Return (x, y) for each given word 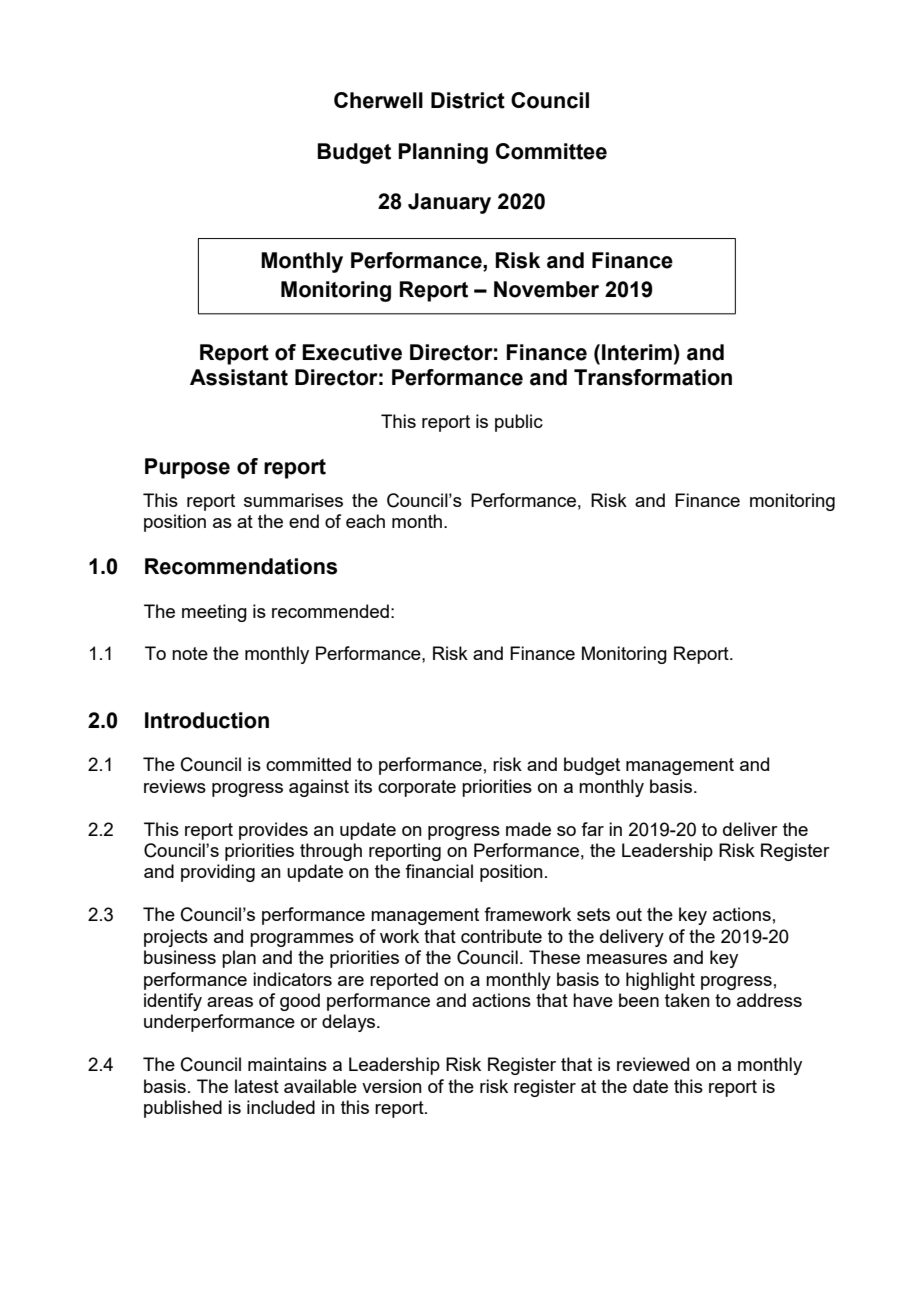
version (392, 1086)
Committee (551, 151)
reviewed (653, 1064)
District (468, 100)
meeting (214, 613)
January (449, 203)
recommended (330, 611)
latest (257, 1086)
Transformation (653, 377)
